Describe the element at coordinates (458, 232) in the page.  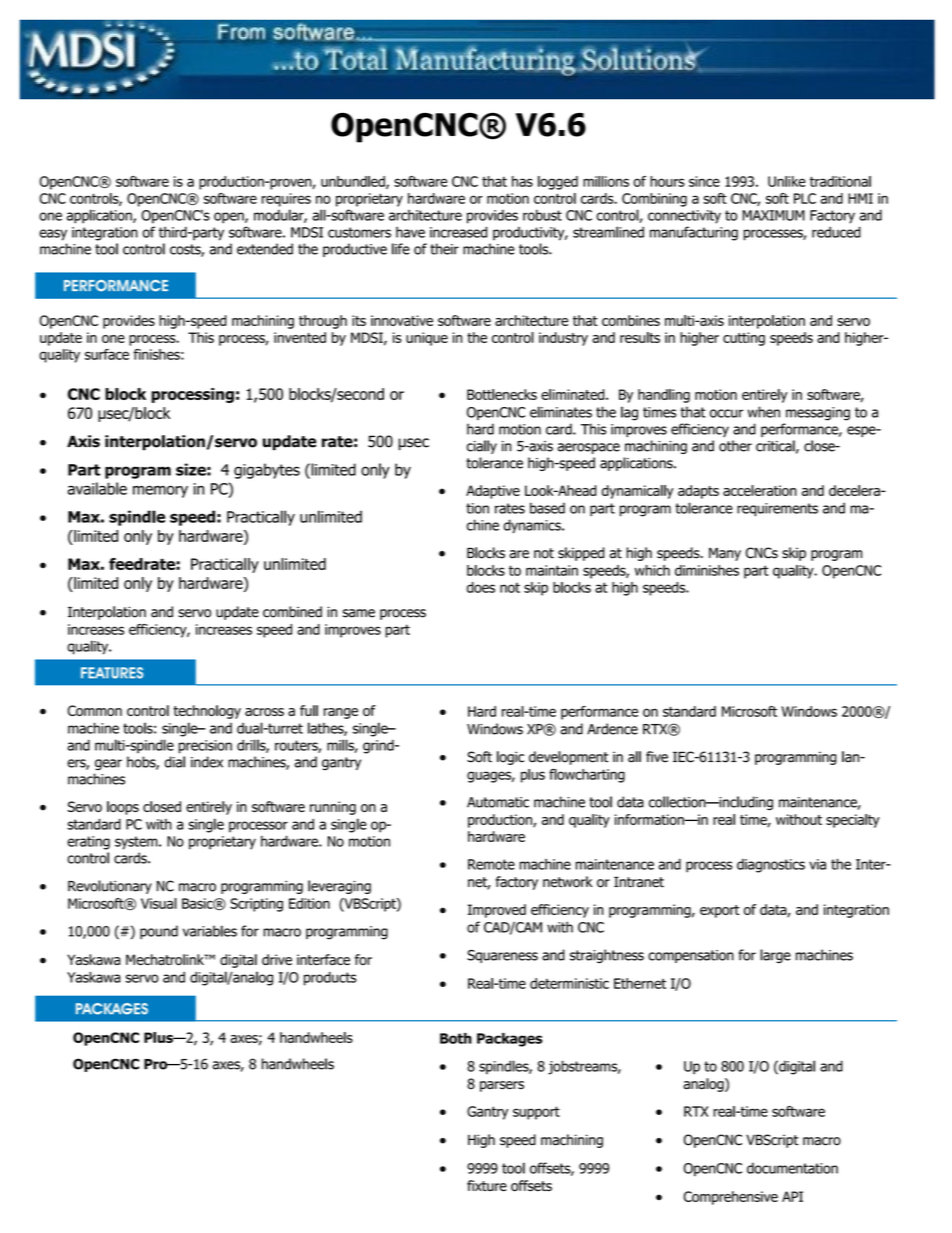
I see `increased` at that location.
